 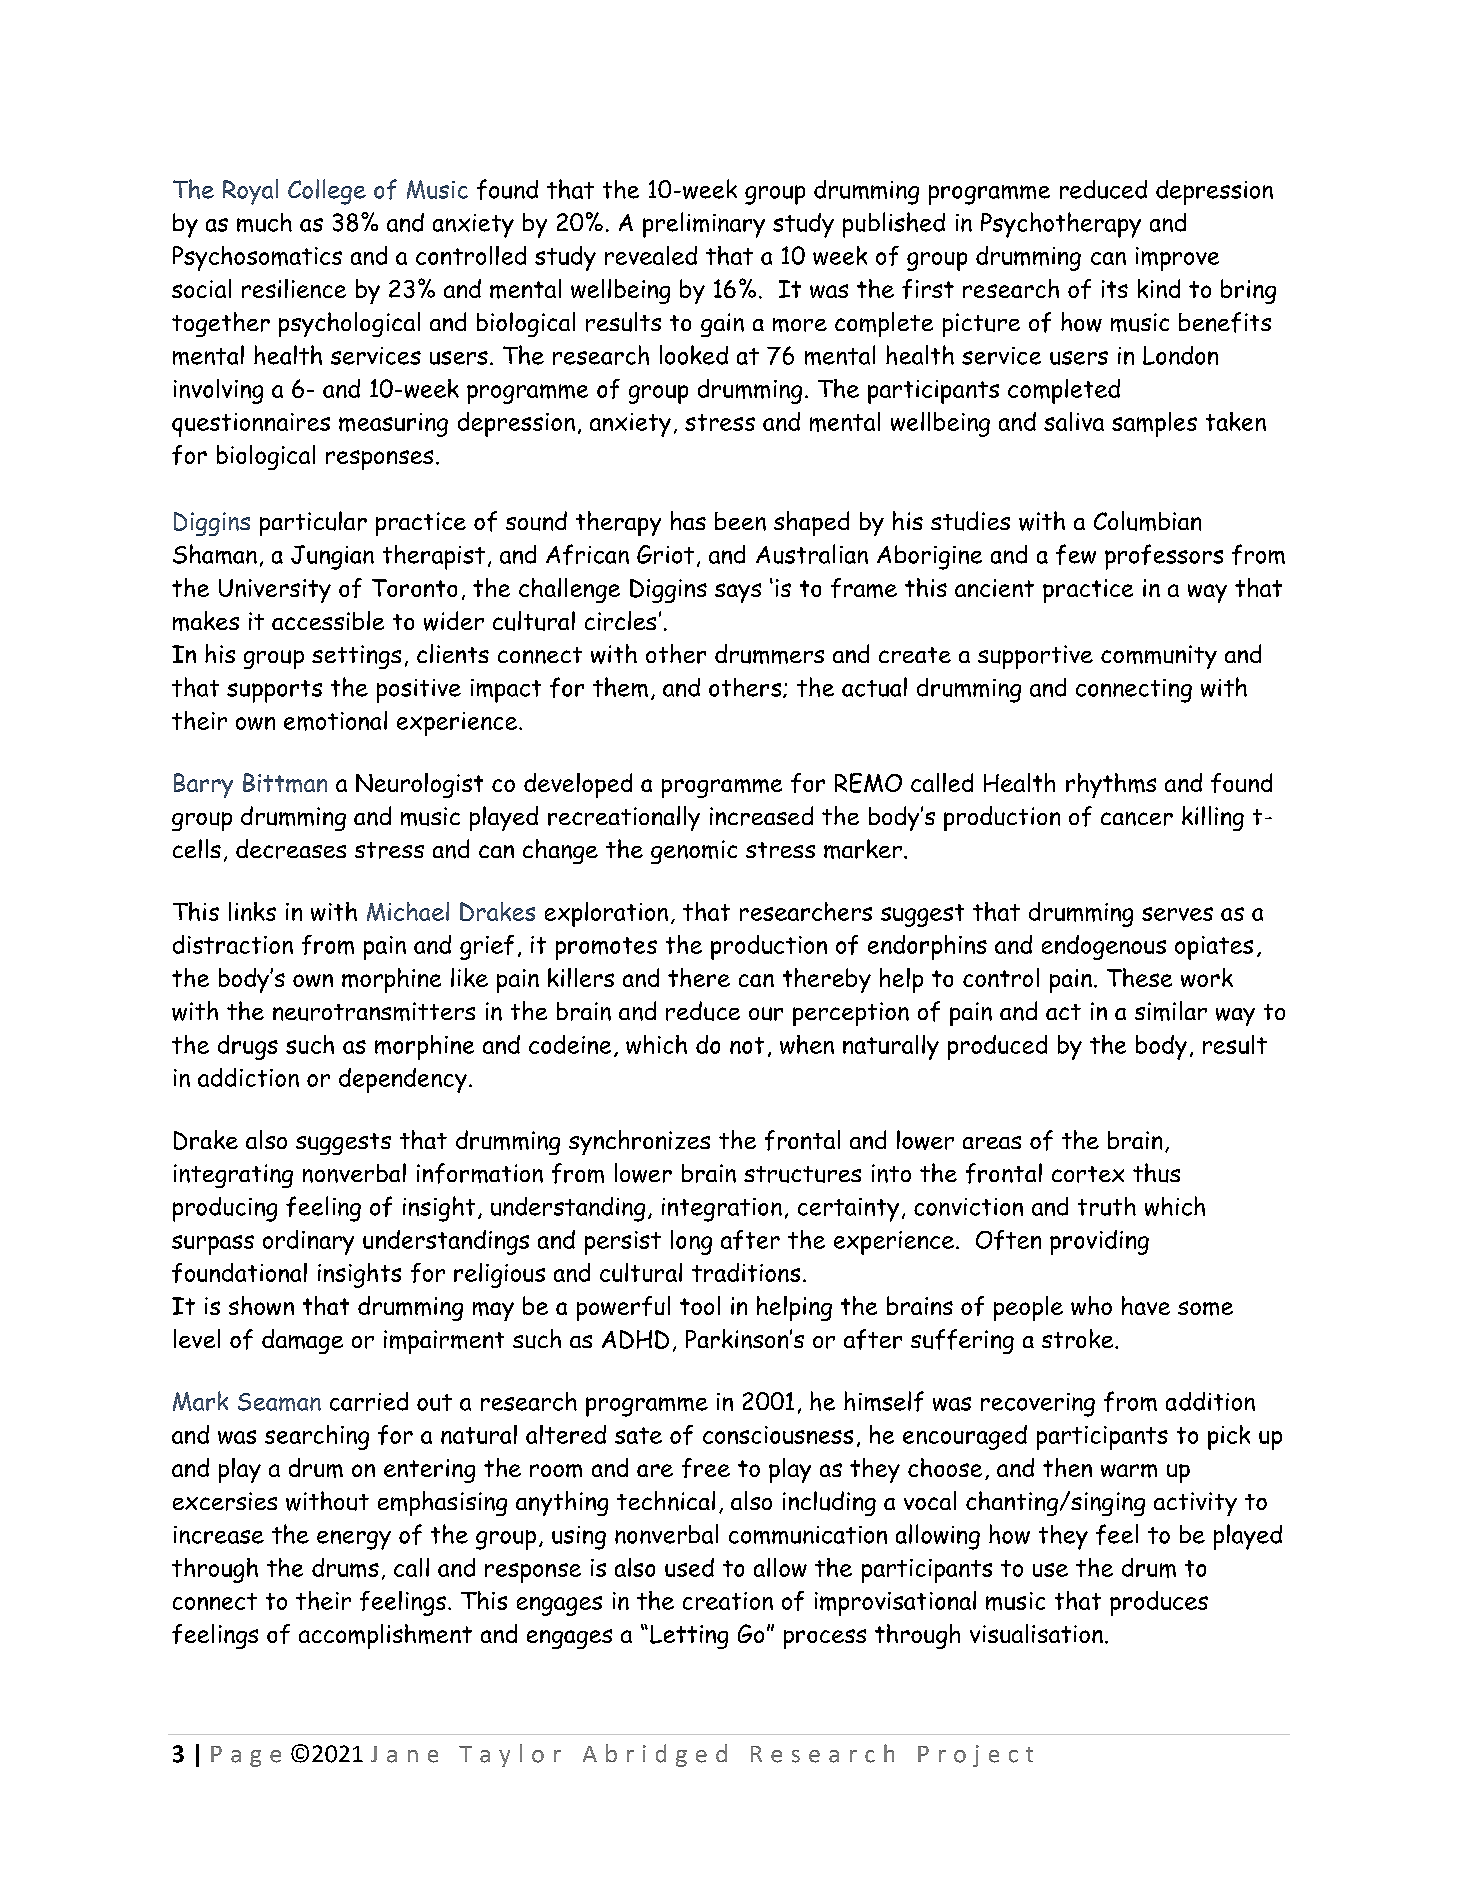 I want to click on emotional, so click(x=335, y=721).
